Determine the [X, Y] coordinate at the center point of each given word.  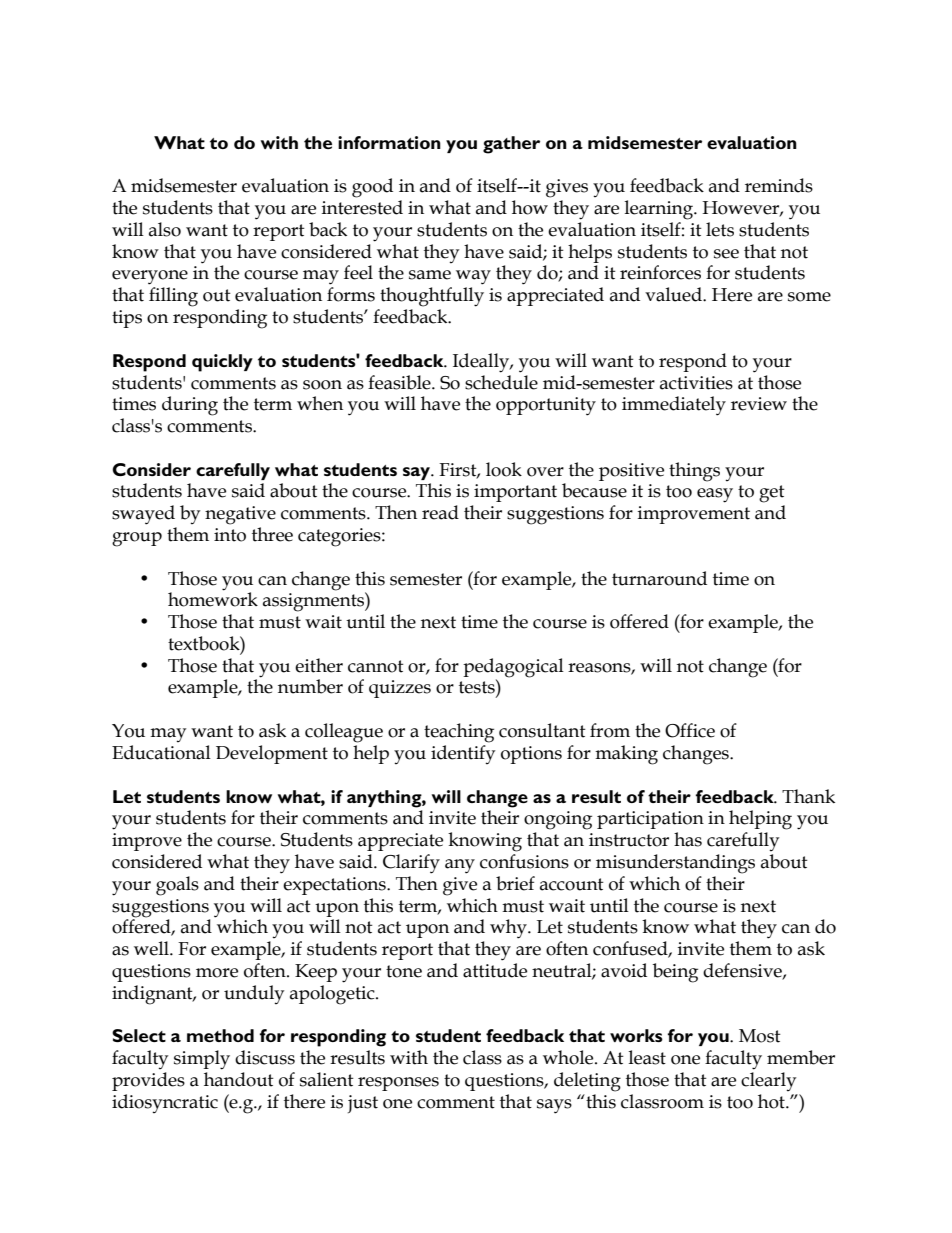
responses [398, 1084]
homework [213, 598]
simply [202, 1060]
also [165, 229]
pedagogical [513, 669]
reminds [779, 185]
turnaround [659, 578]
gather [511, 145]
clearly [768, 1081]
